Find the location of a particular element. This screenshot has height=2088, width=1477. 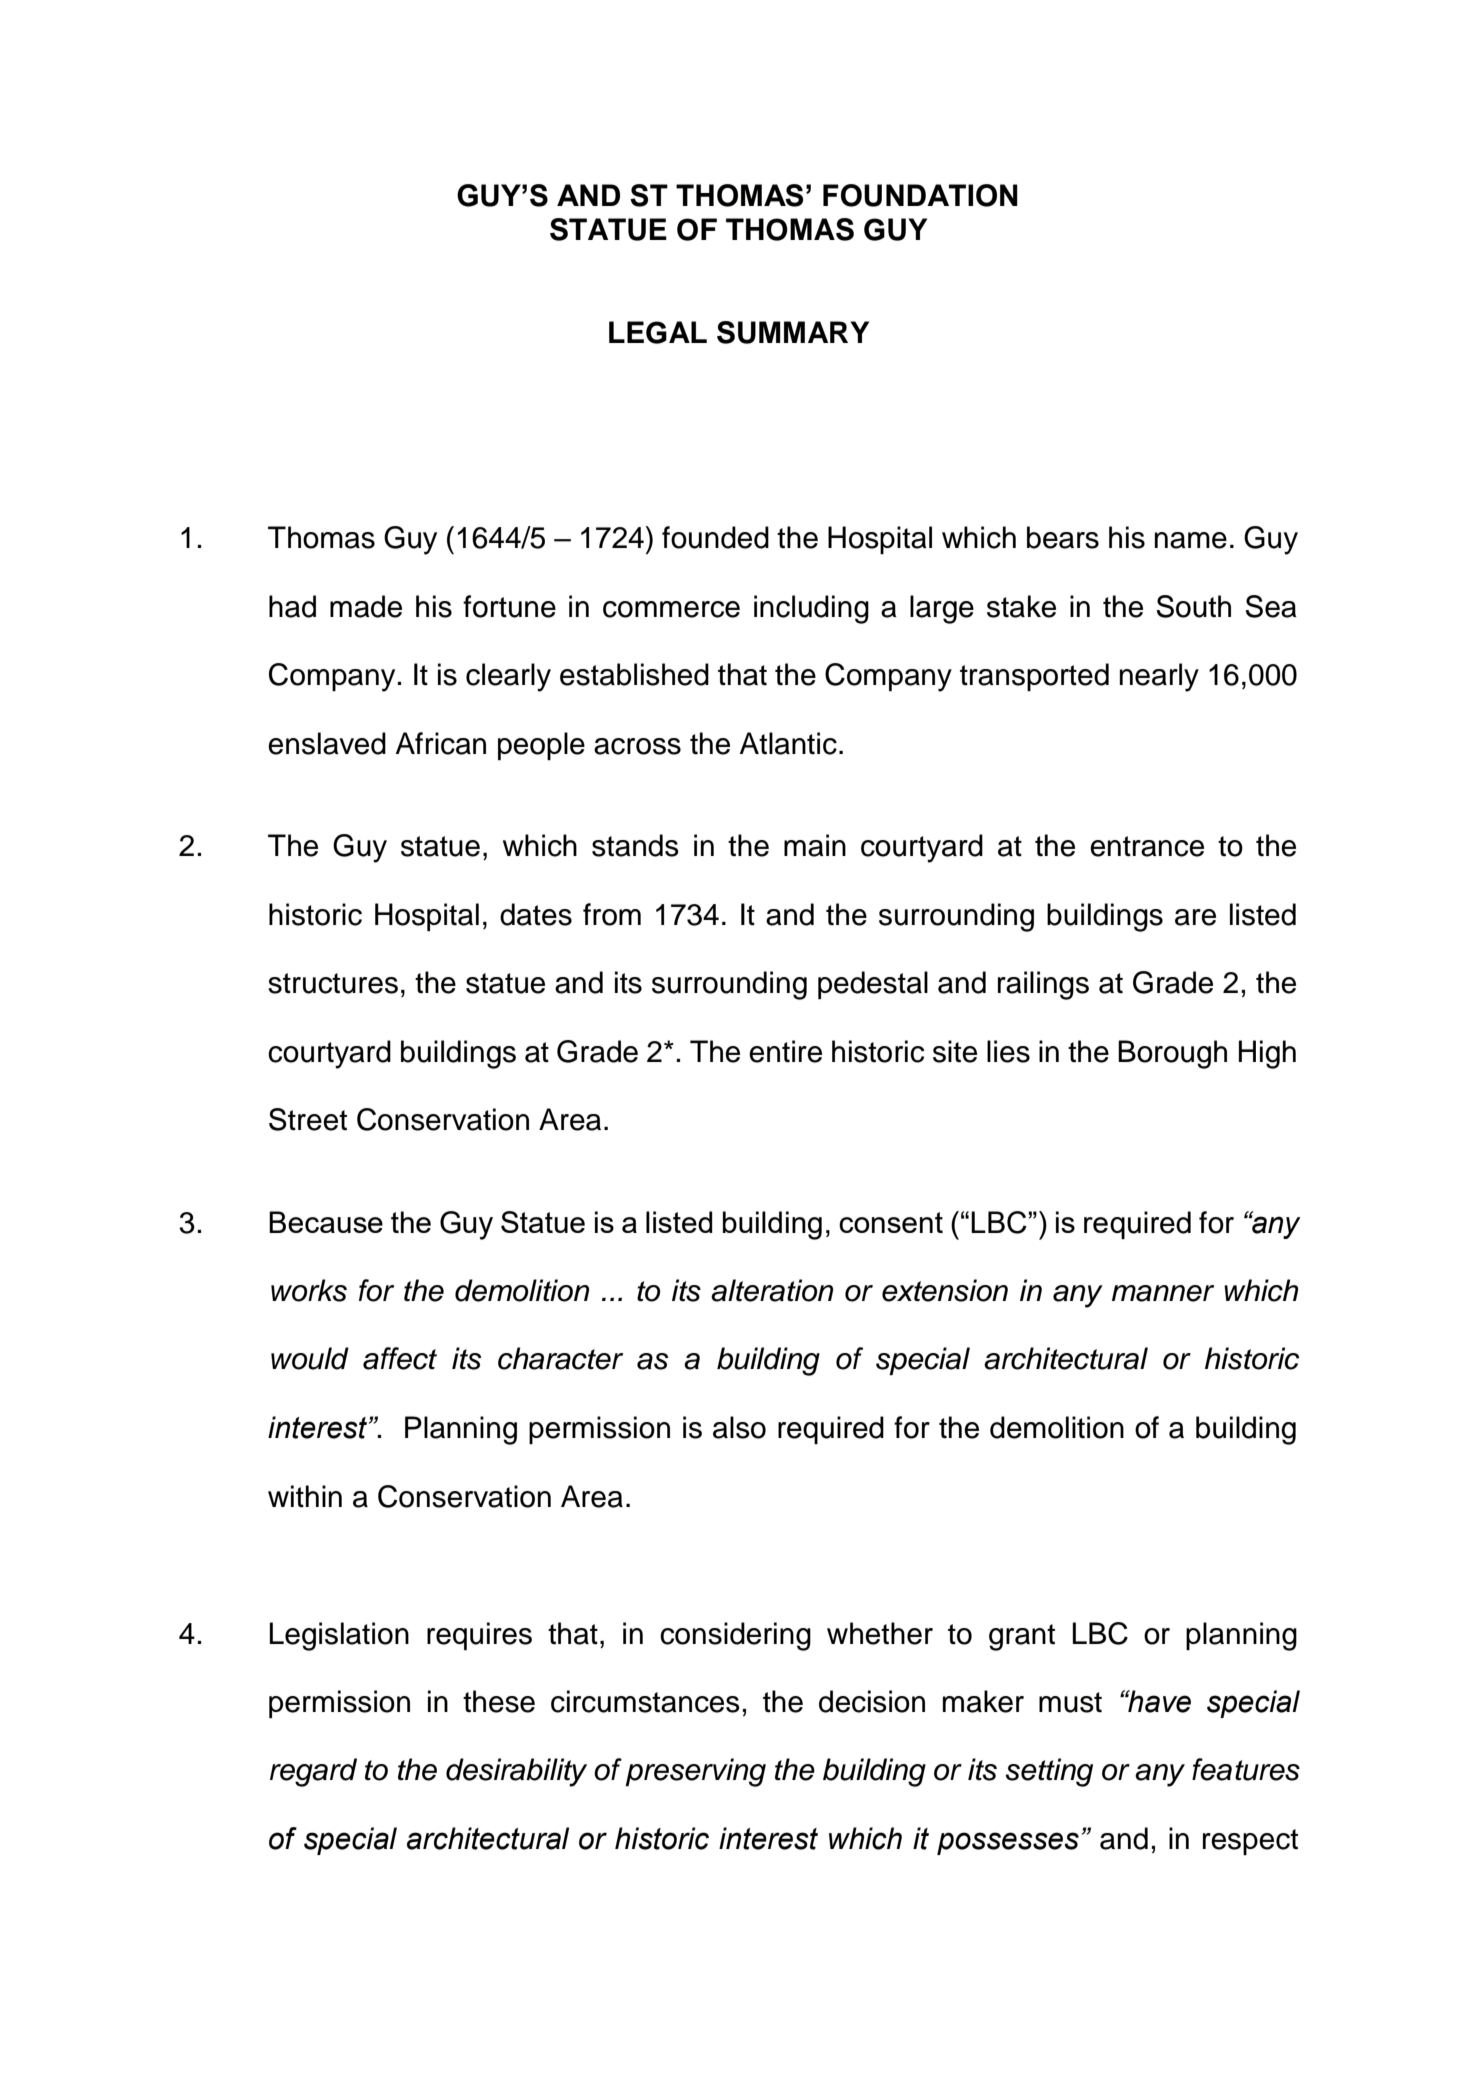

regard is located at coordinates (313, 1772).
